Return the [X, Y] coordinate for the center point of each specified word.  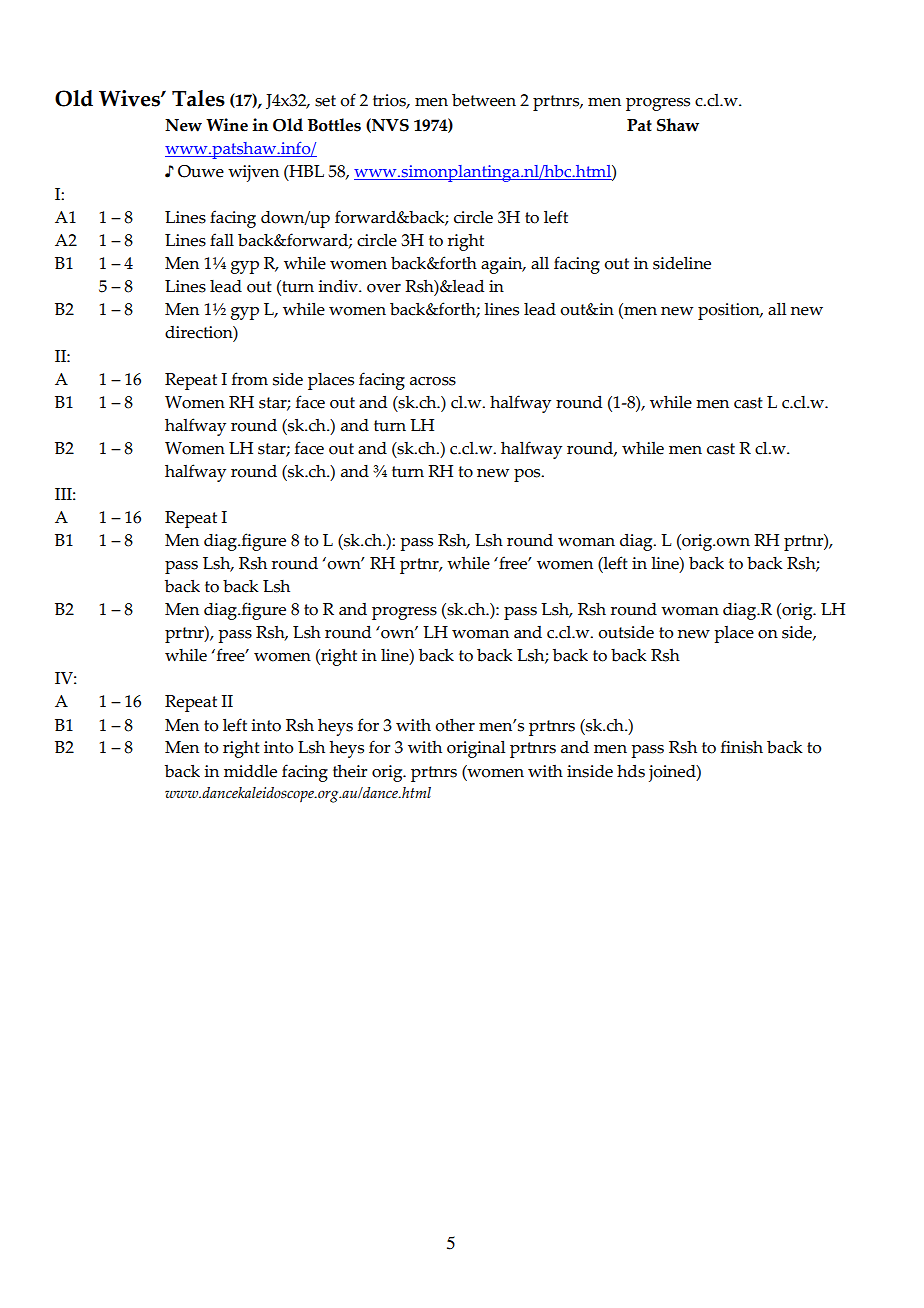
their [350, 771]
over [384, 288]
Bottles [334, 125]
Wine [227, 125]
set [325, 101]
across [433, 381]
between [484, 100]
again [503, 265]
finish [742, 747]
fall [222, 240]
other [455, 725]
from [250, 379]
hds [631, 771]
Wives [130, 98]
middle [250, 771]
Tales [198, 98]
